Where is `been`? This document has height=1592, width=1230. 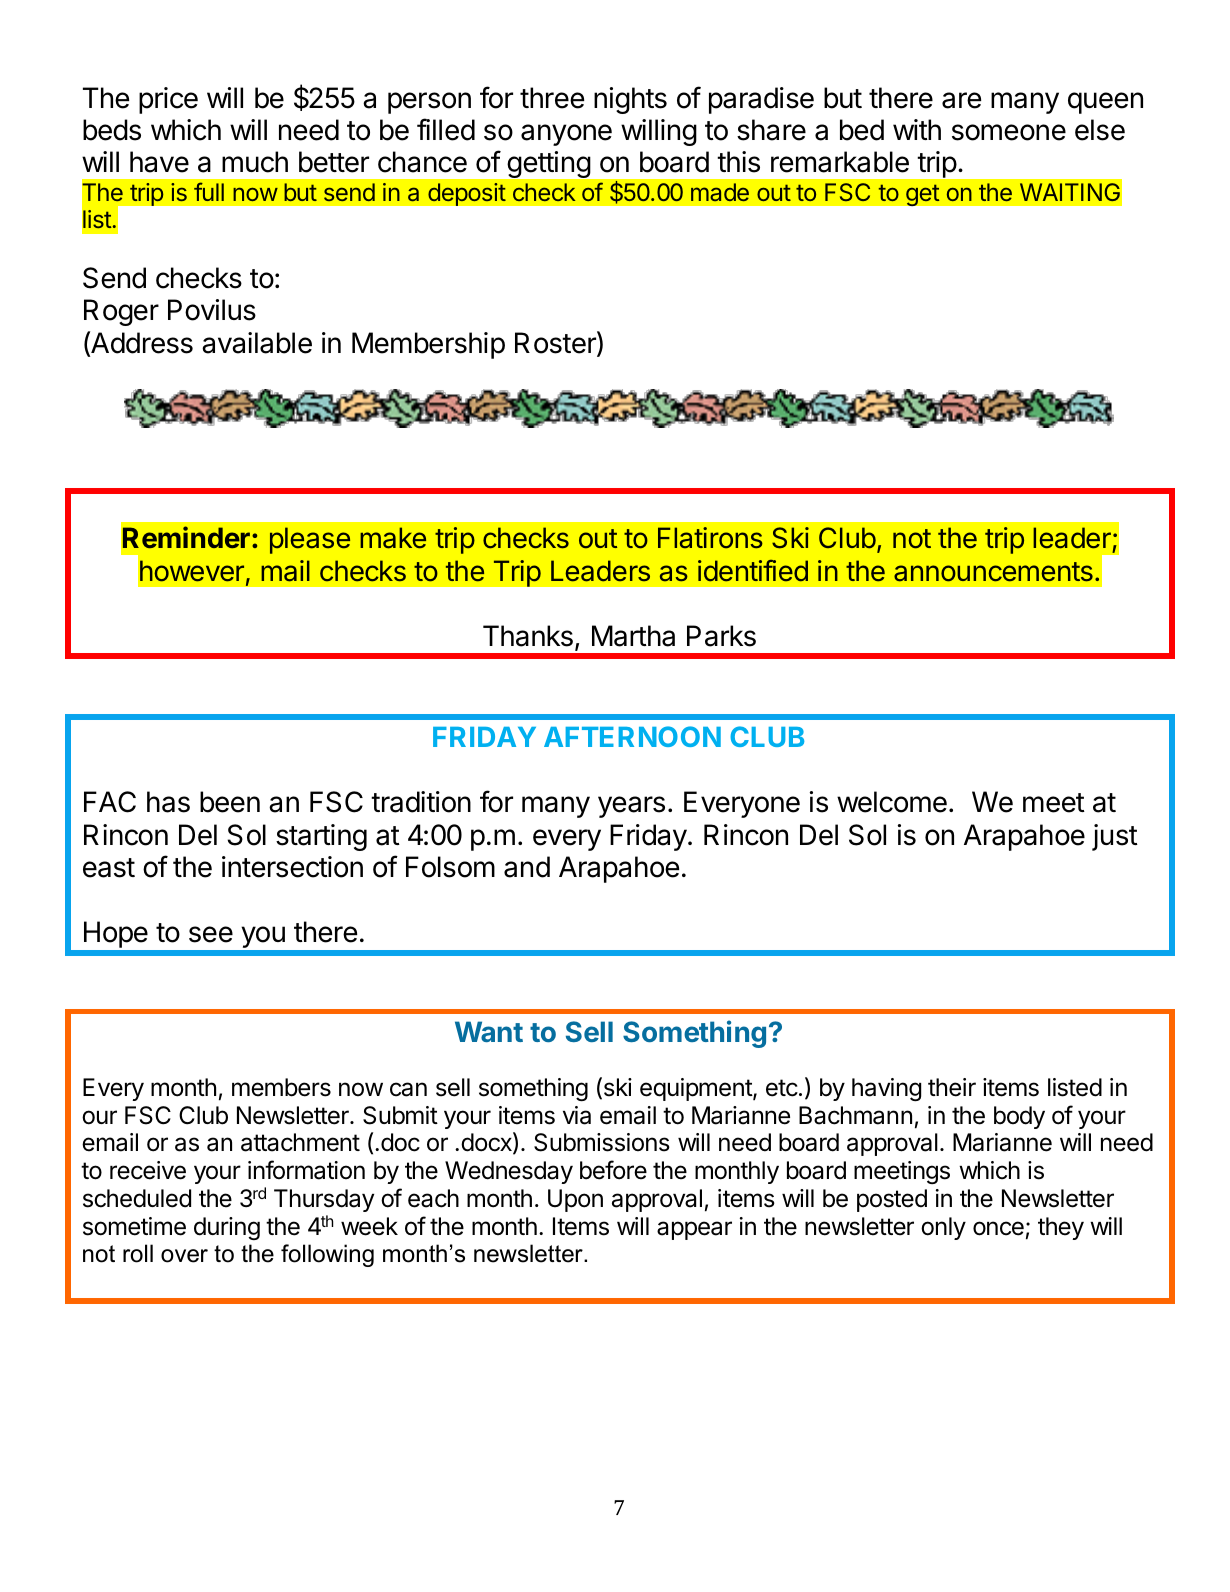 been is located at coordinates (230, 802).
